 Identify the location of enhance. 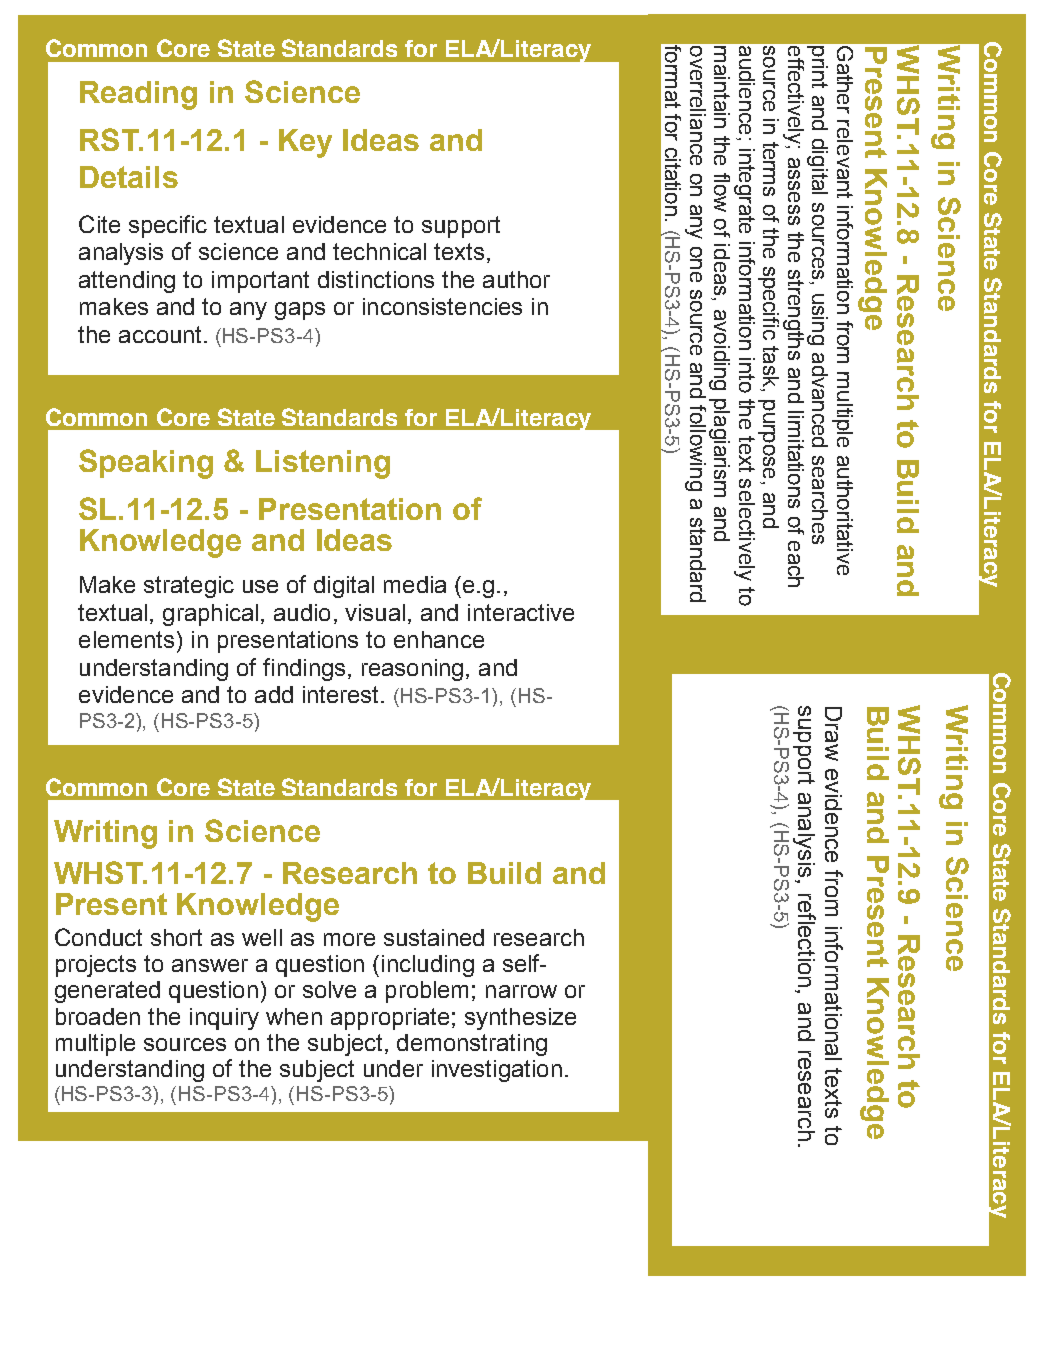
(439, 639).
